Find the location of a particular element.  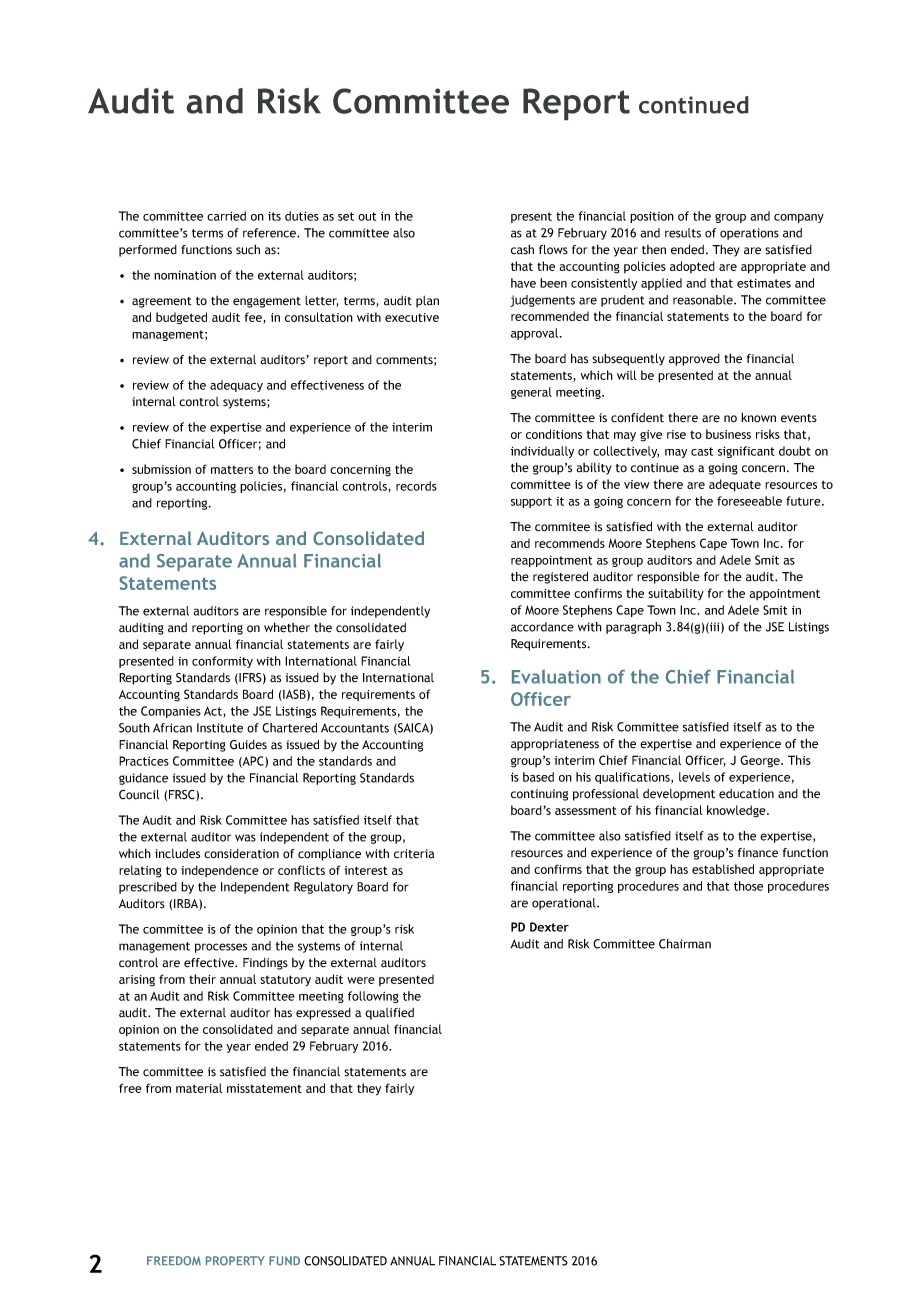

PROPERTY is located at coordinates (235, 1261).
